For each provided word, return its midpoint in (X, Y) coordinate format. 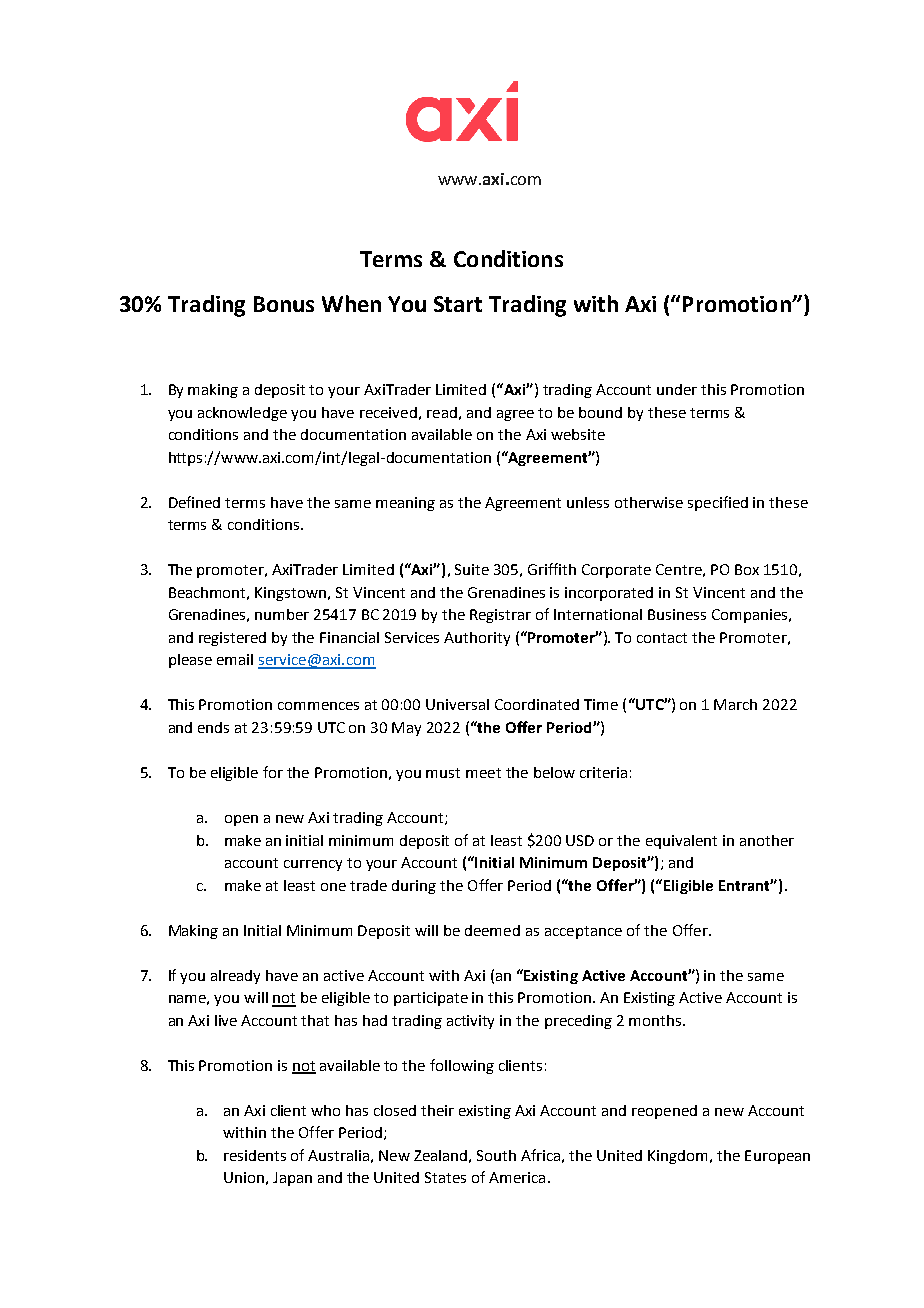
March (735, 704)
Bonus (284, 304)
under (677, 389)
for (273, 772)
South (496, 1155)
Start (458, 304)
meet (483, 773)
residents (255, 1155)
